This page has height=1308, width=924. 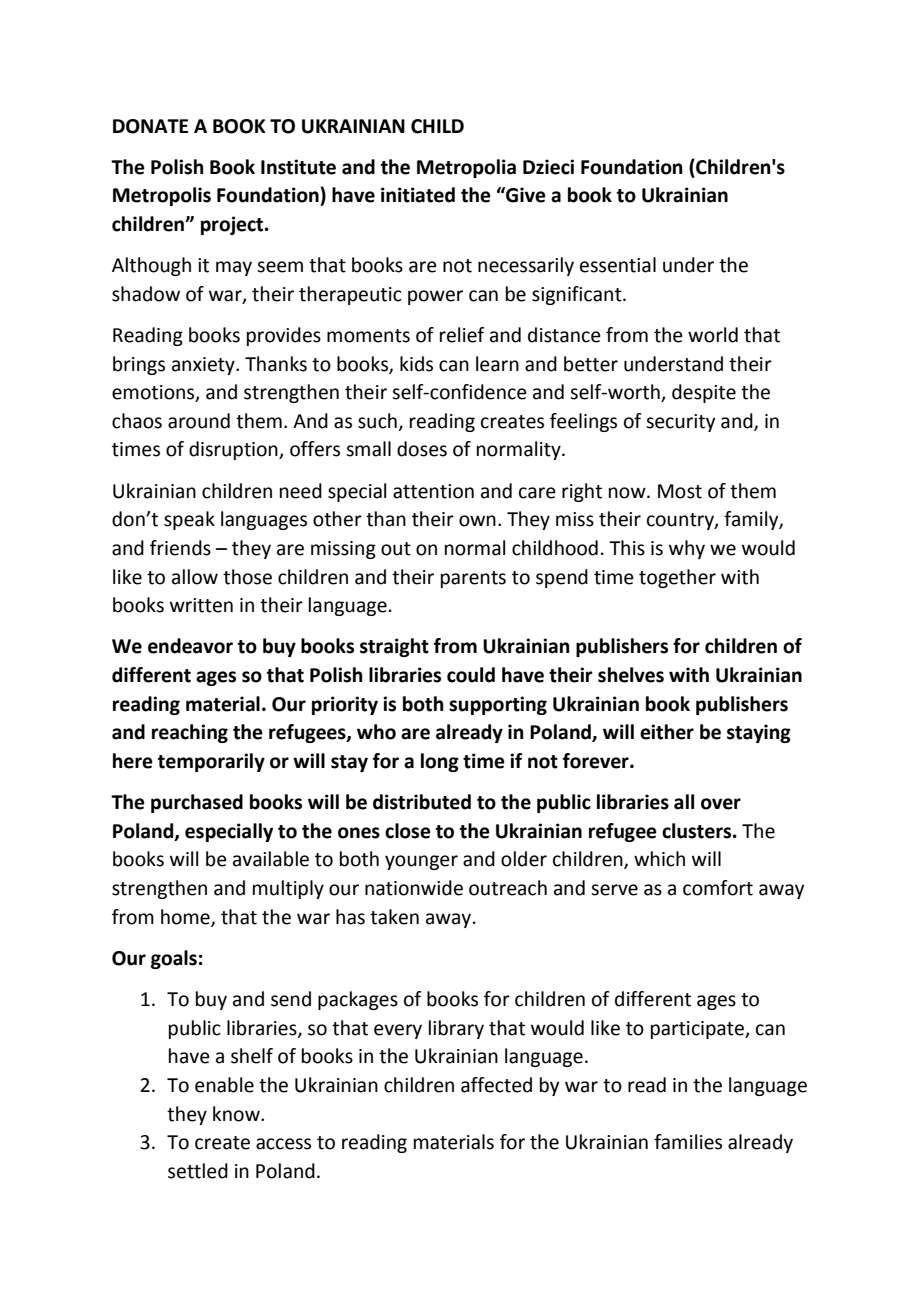 What do you see at coordinates (198, 1171) in the page?
I see `settled` at bounding box center [198, 1171].
